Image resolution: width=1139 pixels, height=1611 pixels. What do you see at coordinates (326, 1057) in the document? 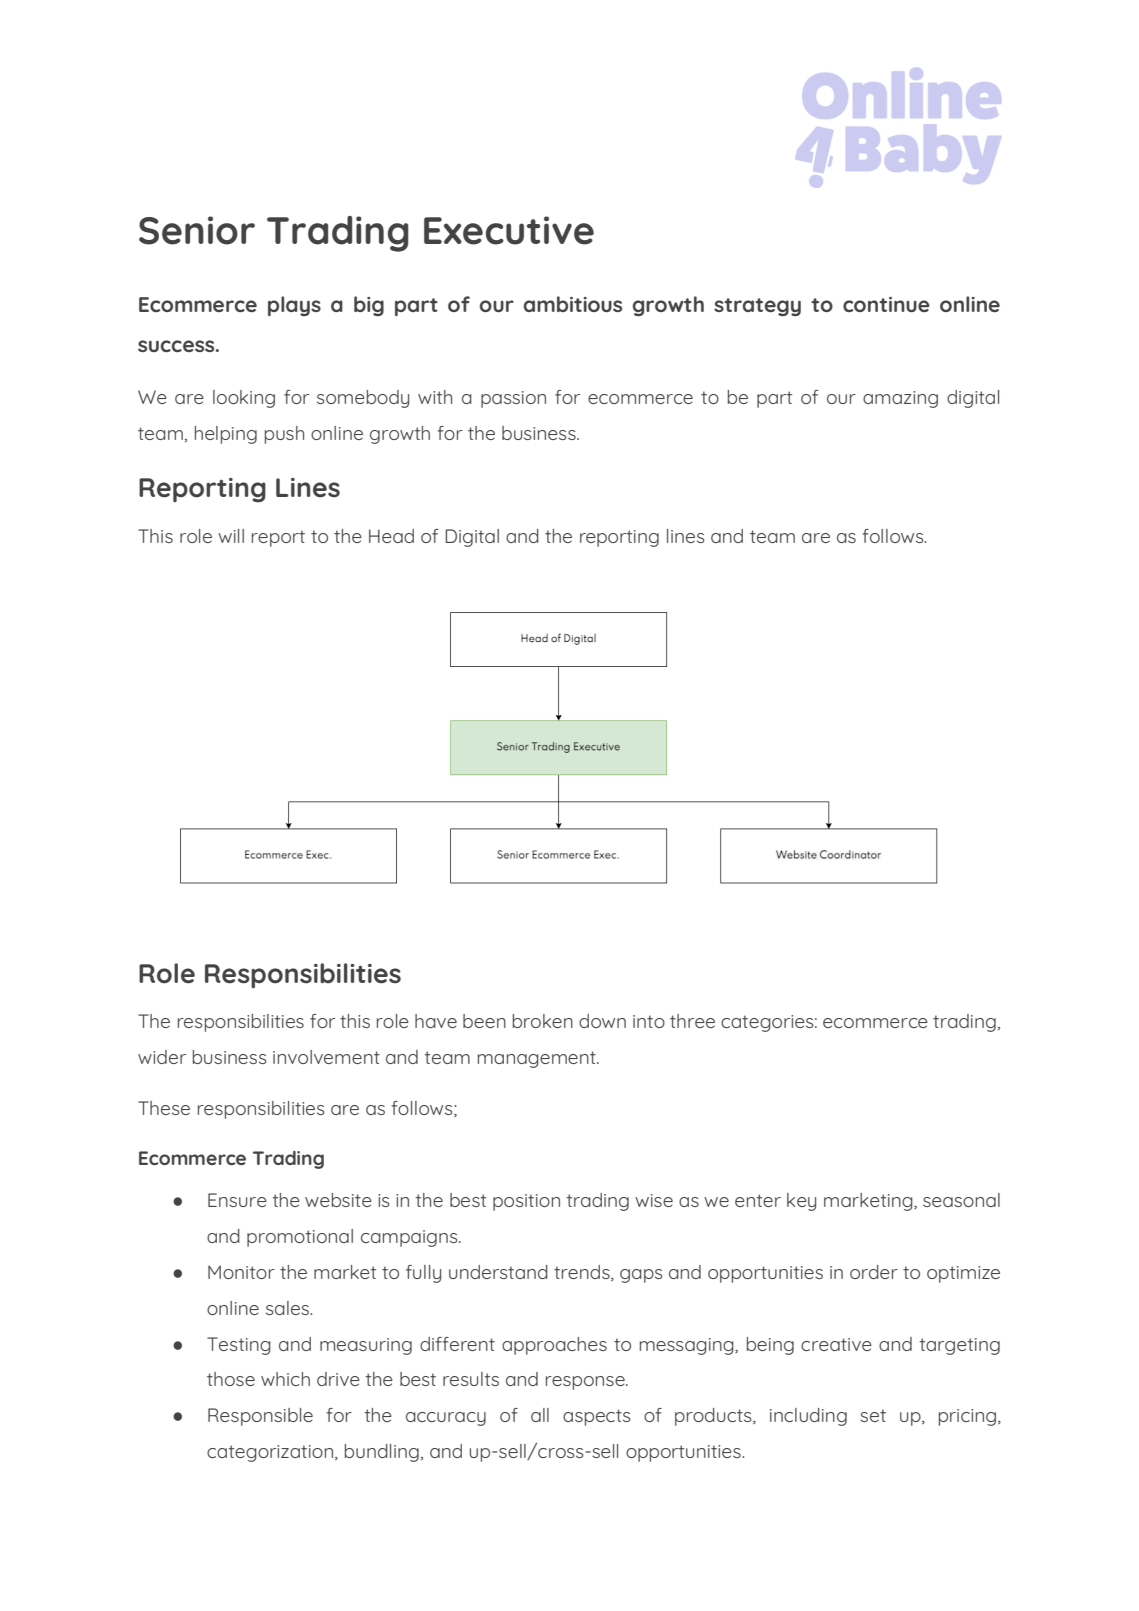
I see `involvement` at bounding box center [326, 1057].
